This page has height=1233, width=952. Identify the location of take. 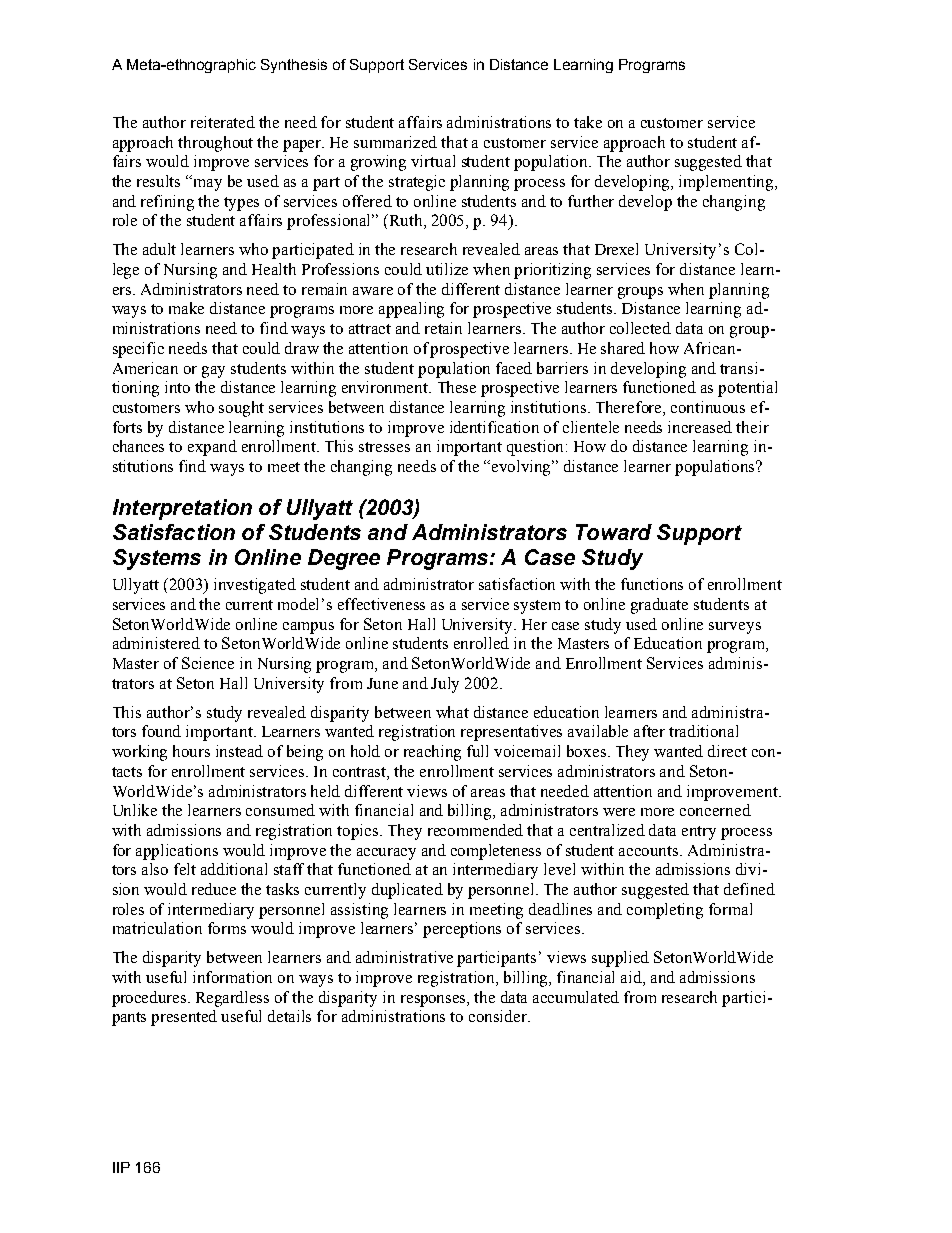
(588, 122).
